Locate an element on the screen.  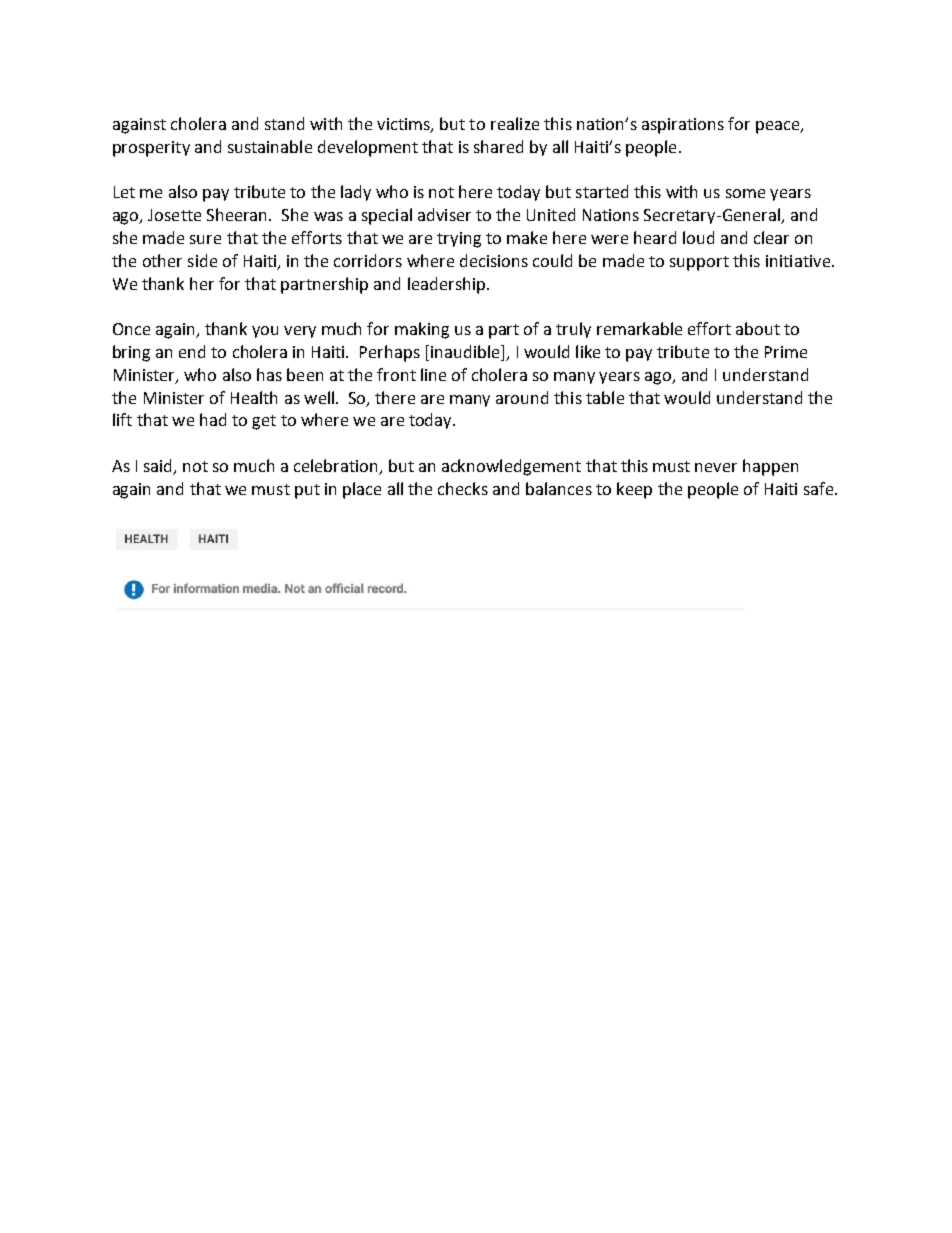
clear is located at coordinates (771, 237).
